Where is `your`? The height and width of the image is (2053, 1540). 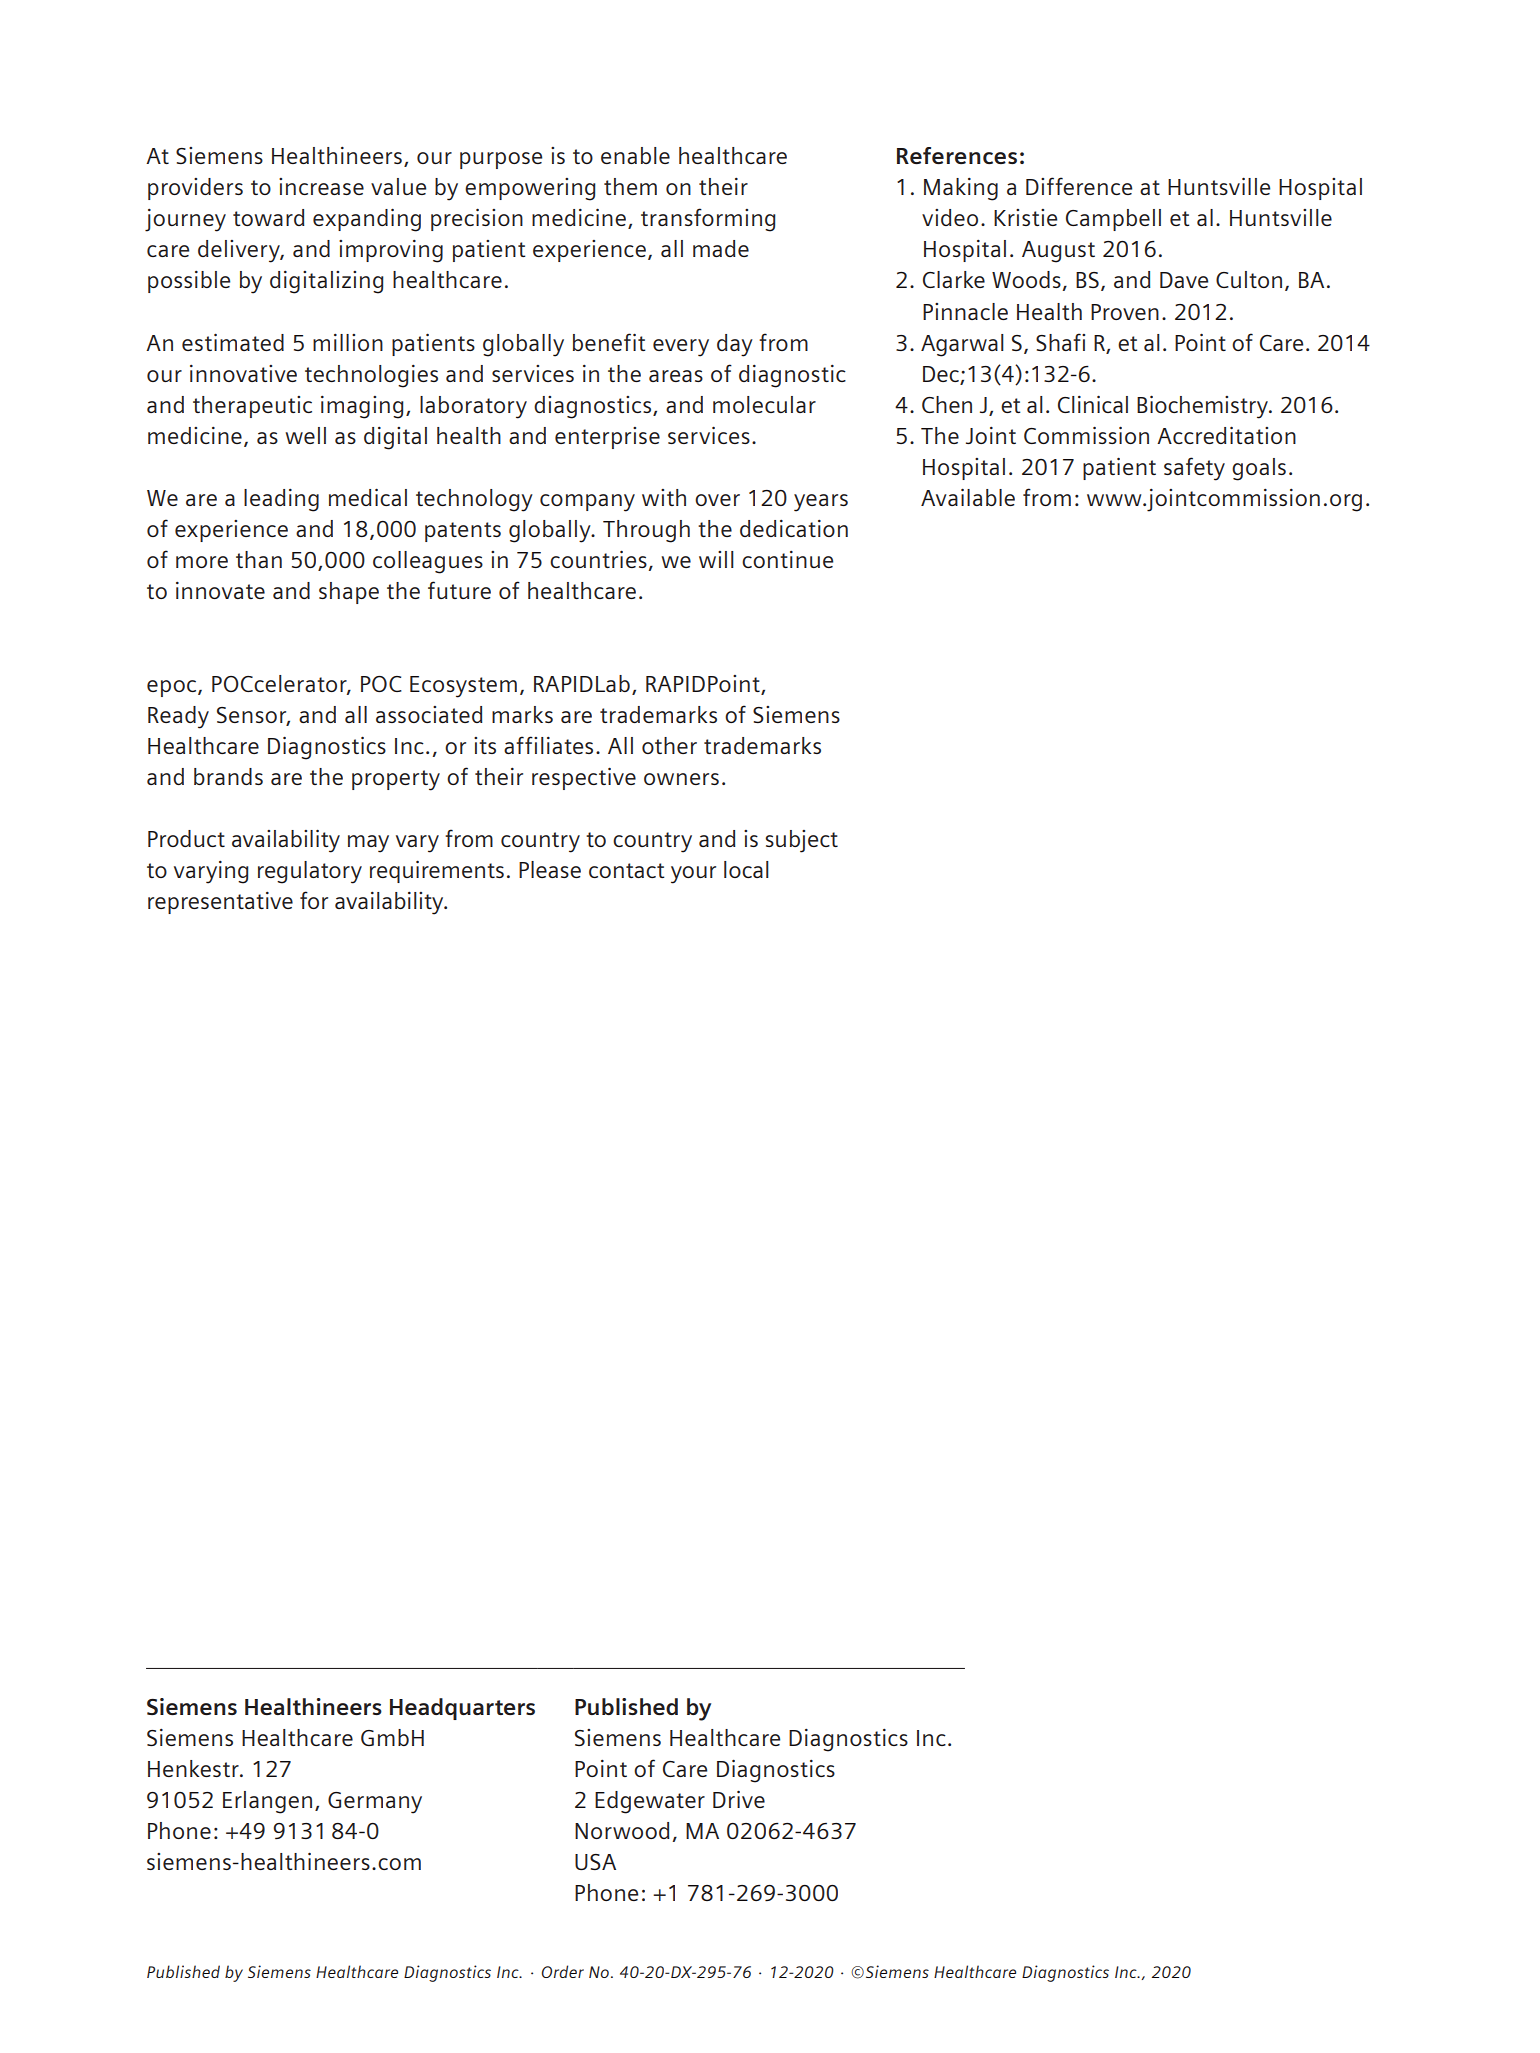
your is located at coordinates (693, 875).
